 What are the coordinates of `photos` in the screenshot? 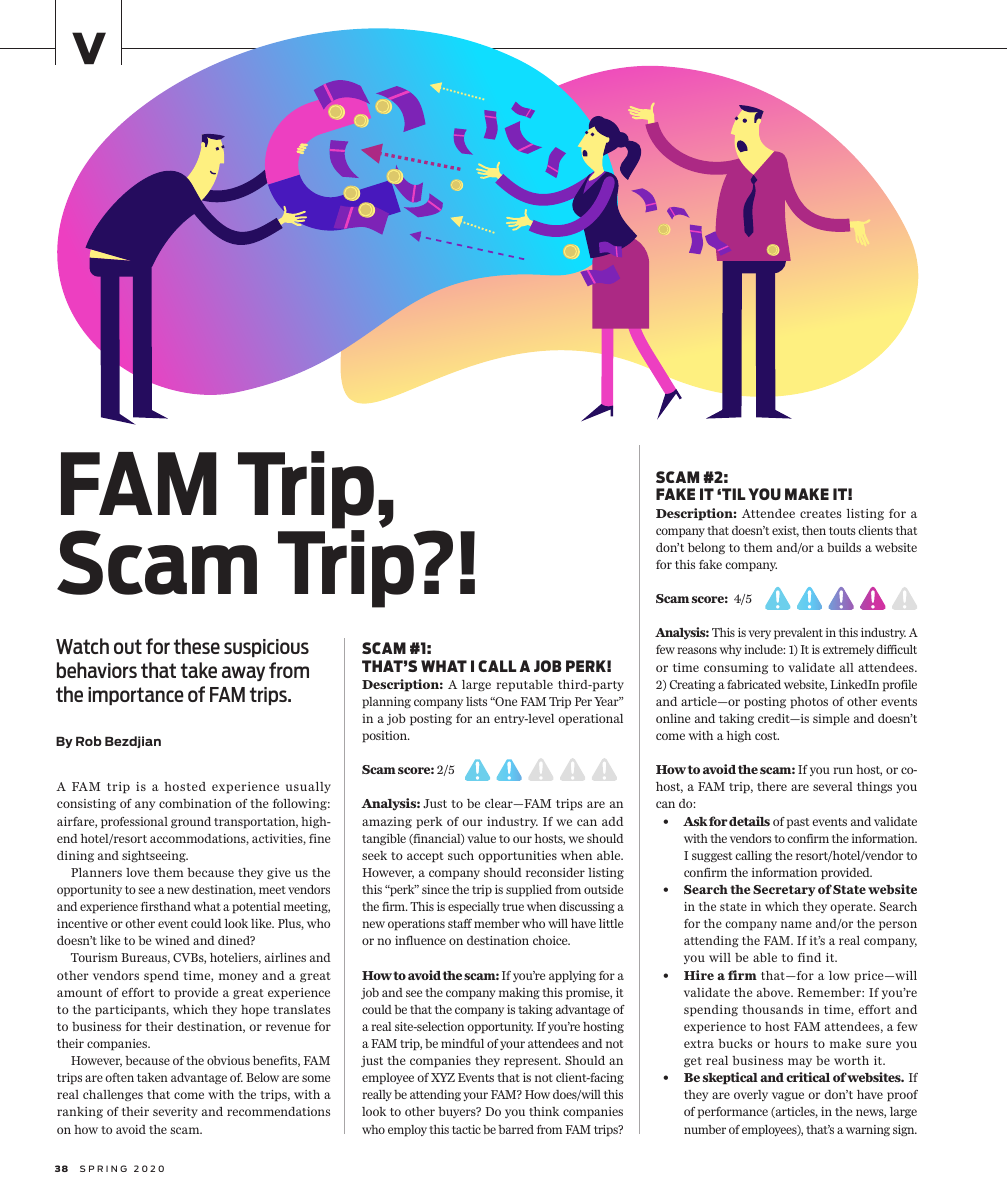 It's located at (809, 703).
